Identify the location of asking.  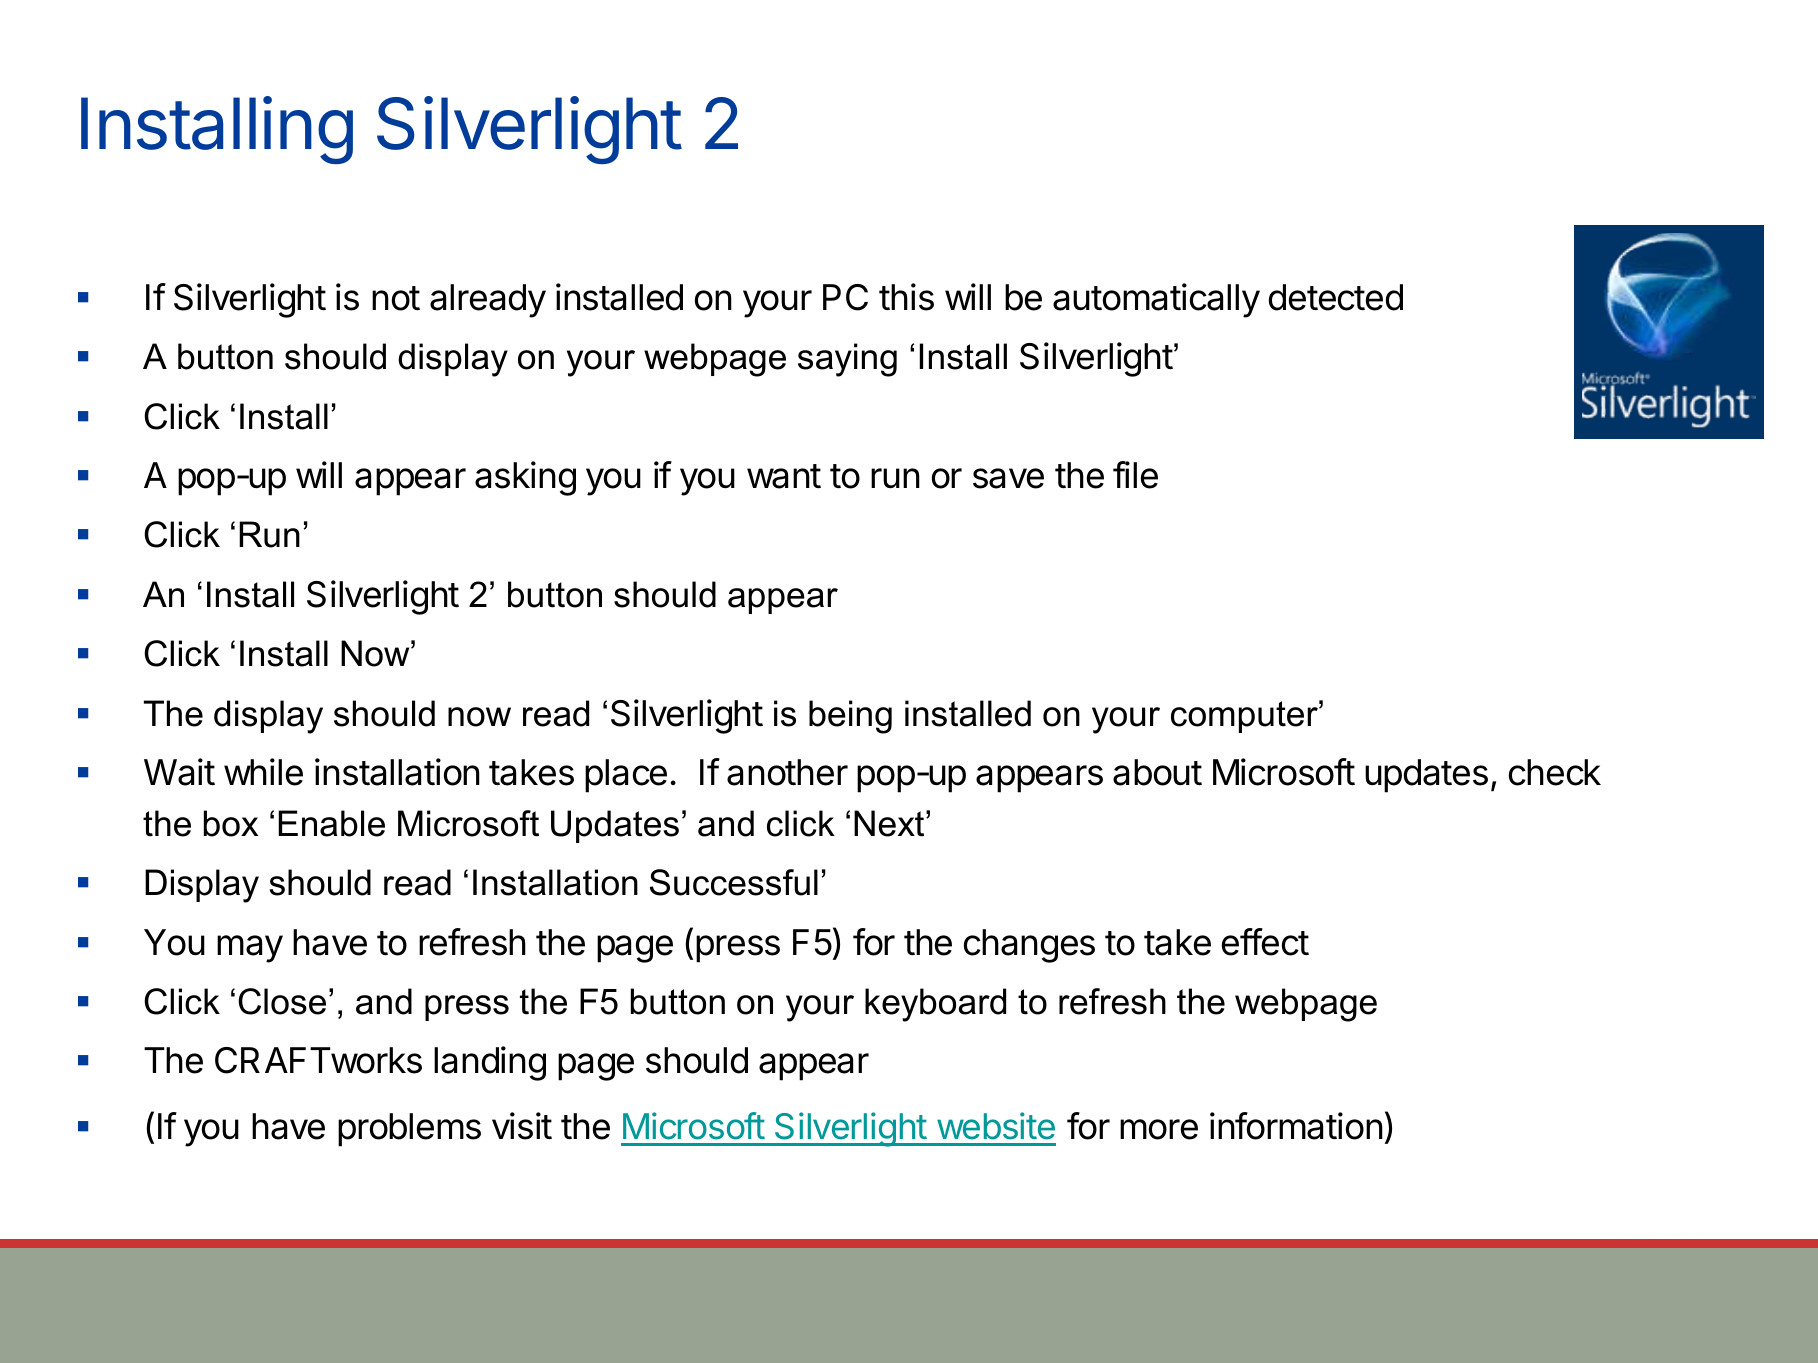
(525, 478).
